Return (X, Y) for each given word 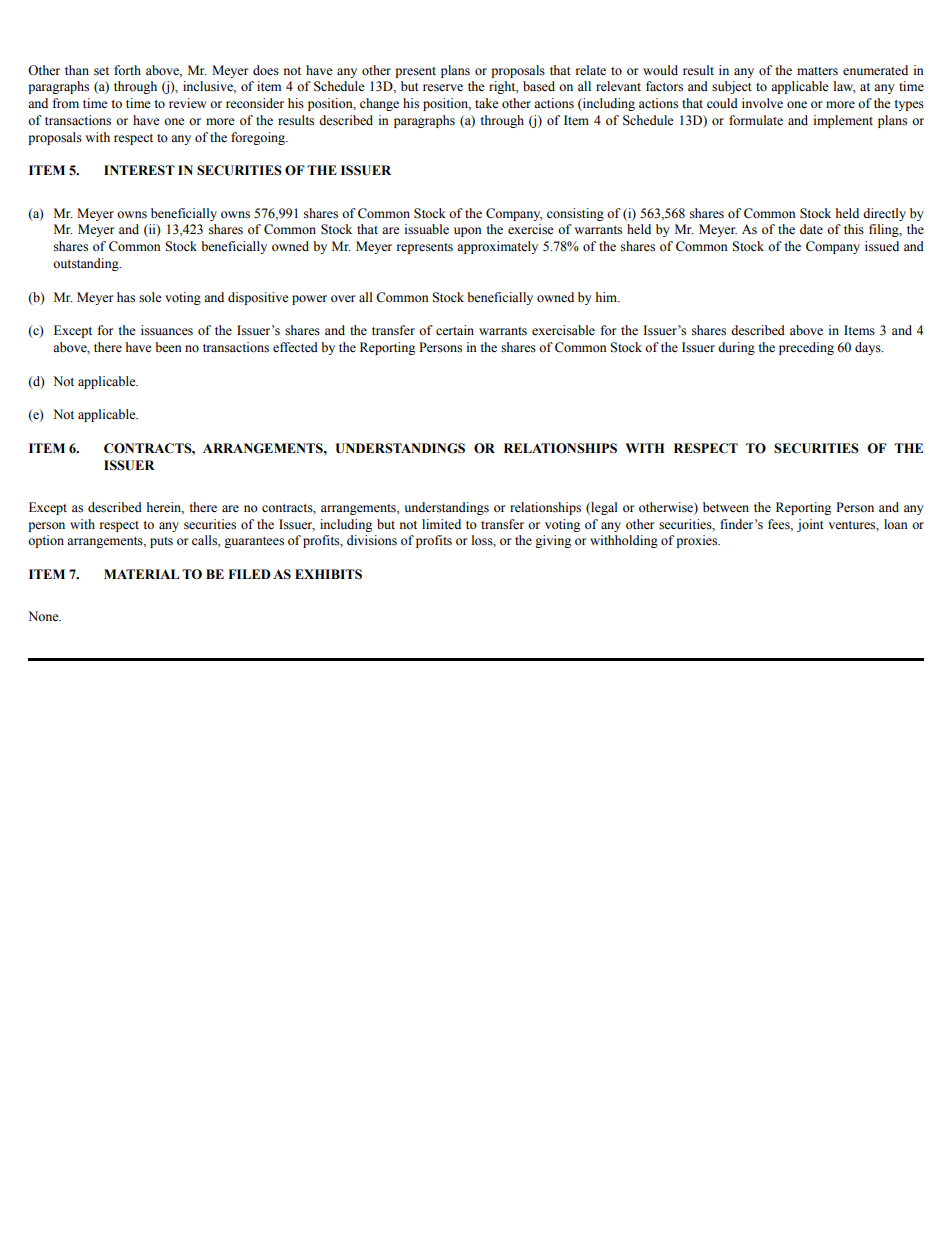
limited (441, 524)
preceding (806, 348)
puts (161, 542)
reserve (443, 88)
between (726, 507)
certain (455, 330)
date (811, 229)
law (844, 87)
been (168, 347)
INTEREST (139, 170)
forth (127, 70)
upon (468, 232)
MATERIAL (141, 574)
